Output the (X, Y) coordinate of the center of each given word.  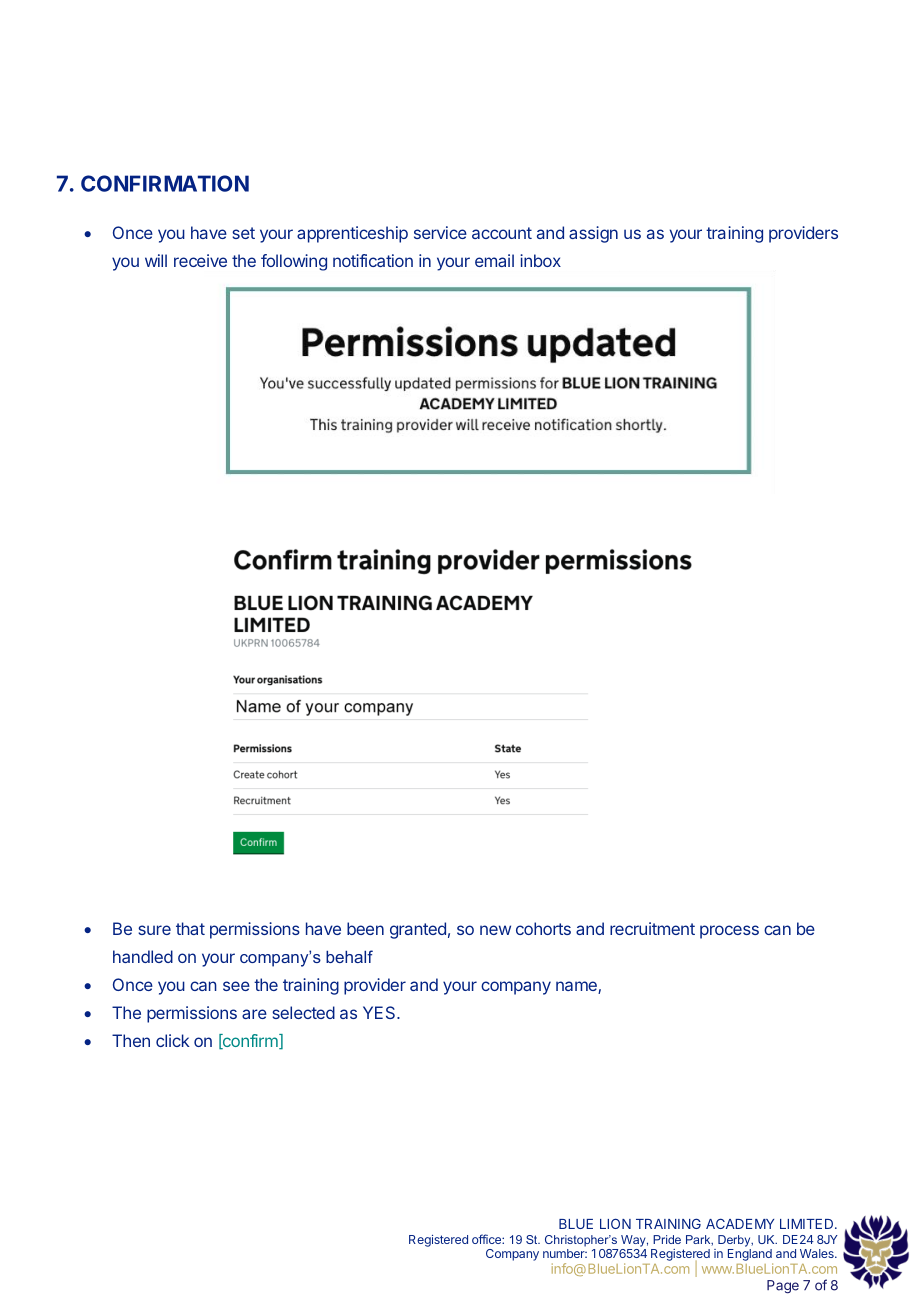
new (495, 930)
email (494, 260)
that (190, 928)
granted (418, 930)
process (729, 932)
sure (154, 930)
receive (200, 260)
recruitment (652, 928)
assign (593, 234)
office (487, 1239)
